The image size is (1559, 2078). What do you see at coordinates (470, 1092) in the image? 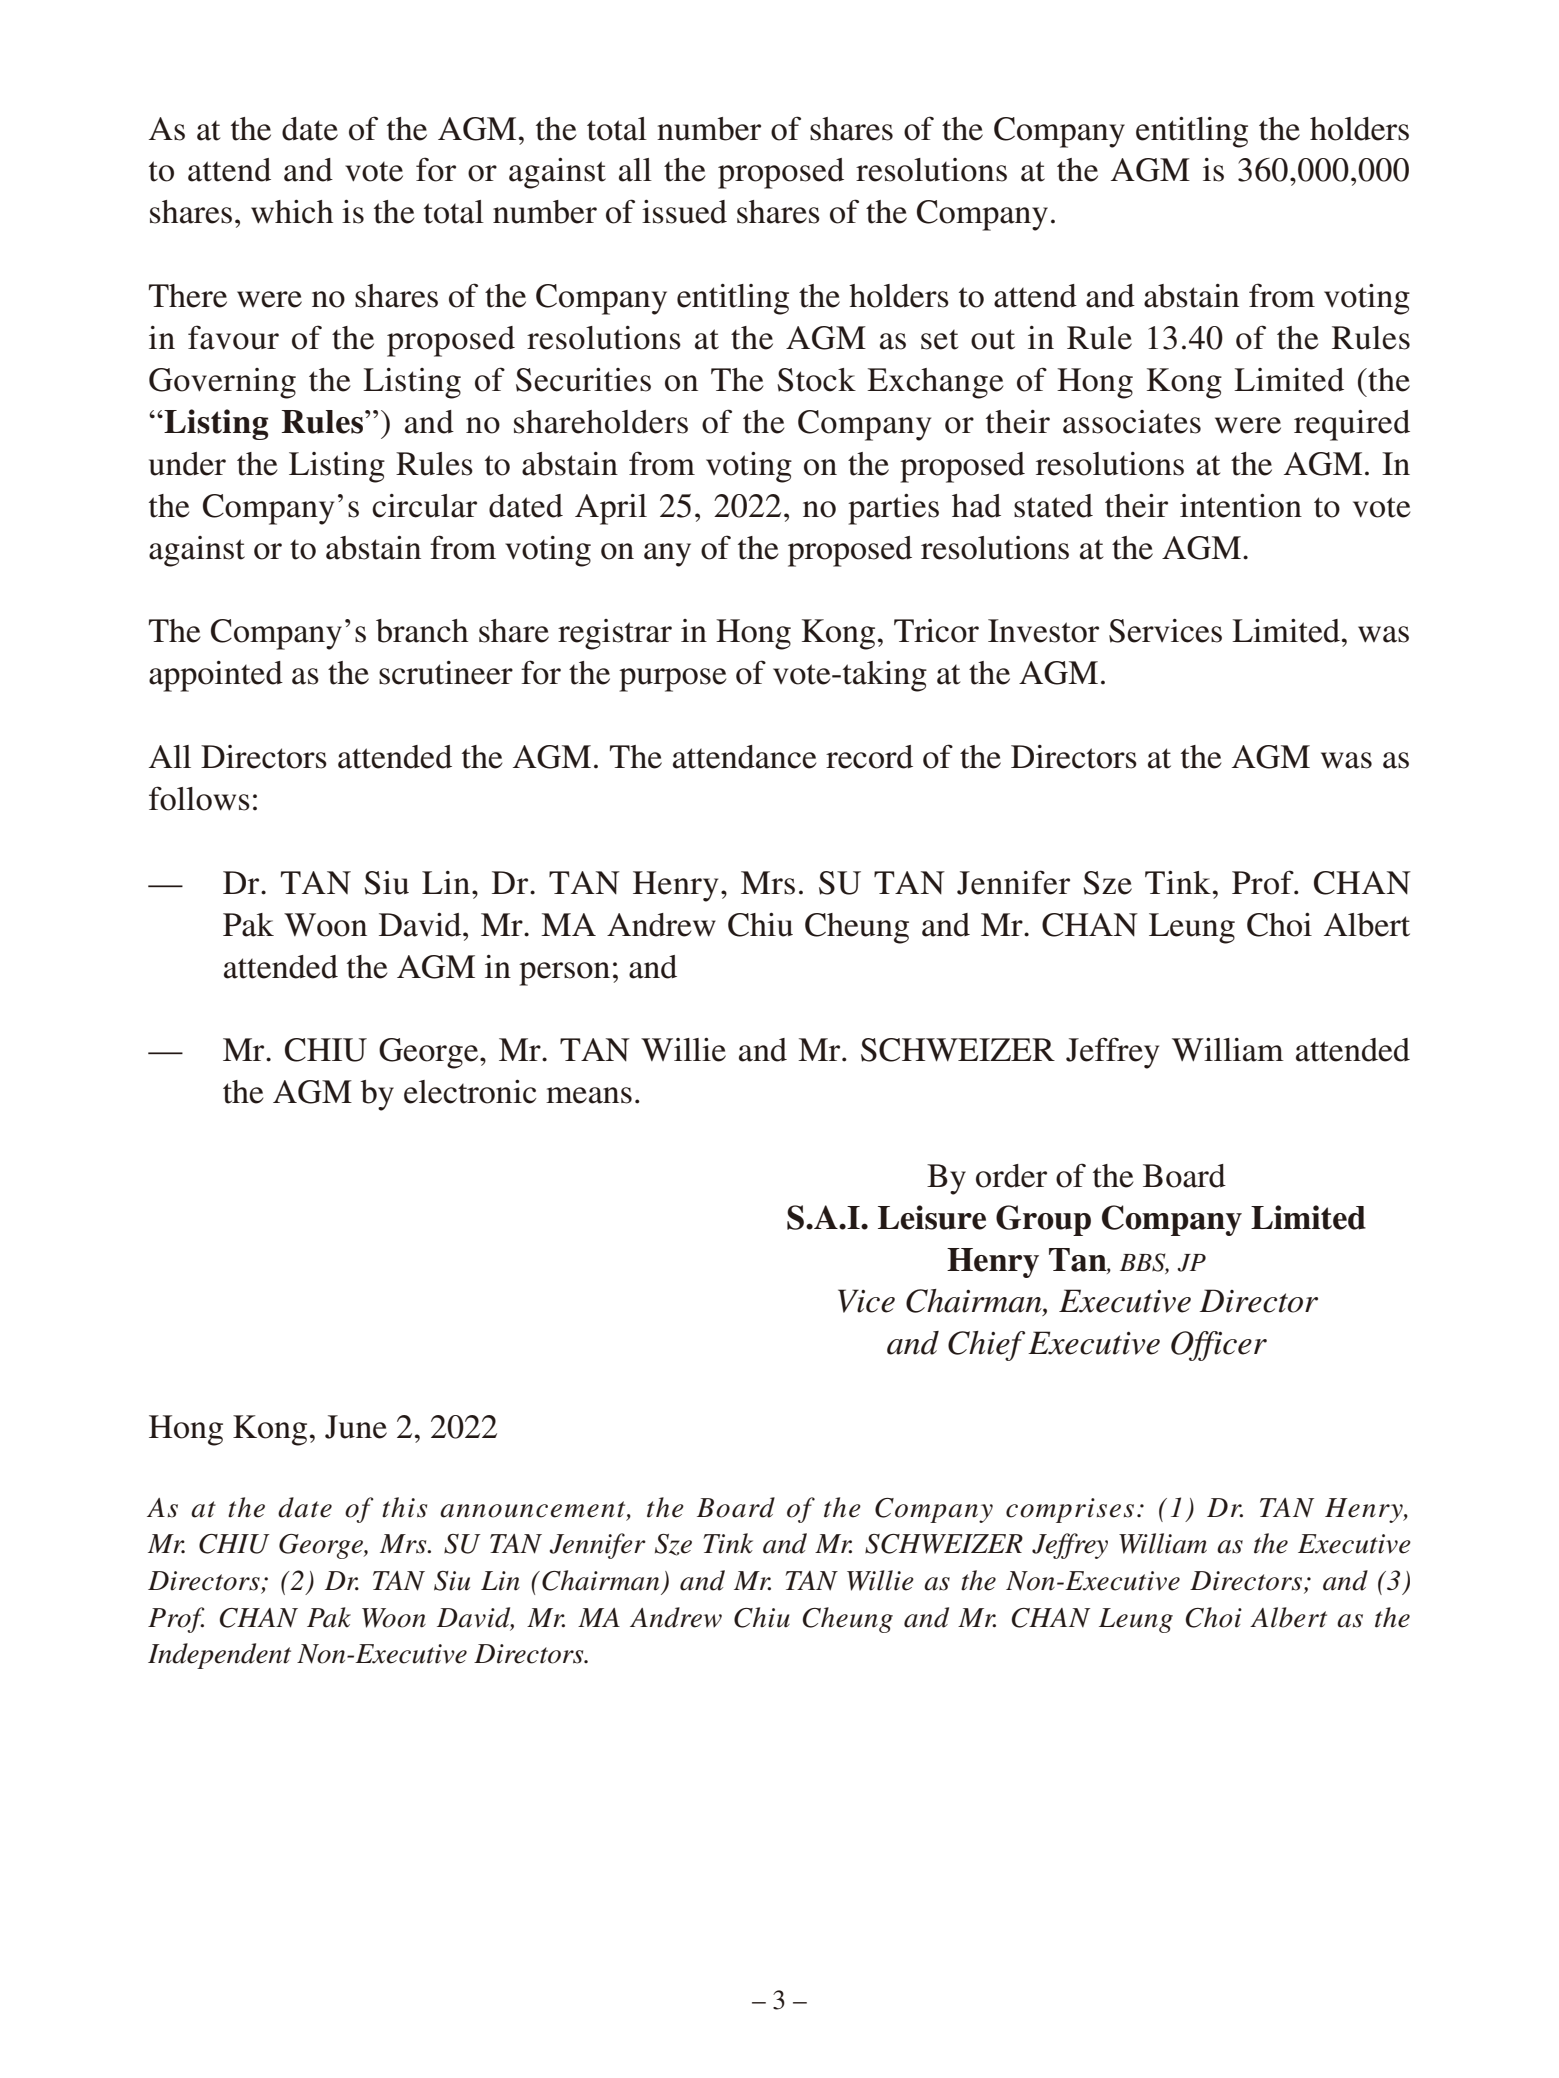
I see `electronic` at bounding box center [470, 1092].
